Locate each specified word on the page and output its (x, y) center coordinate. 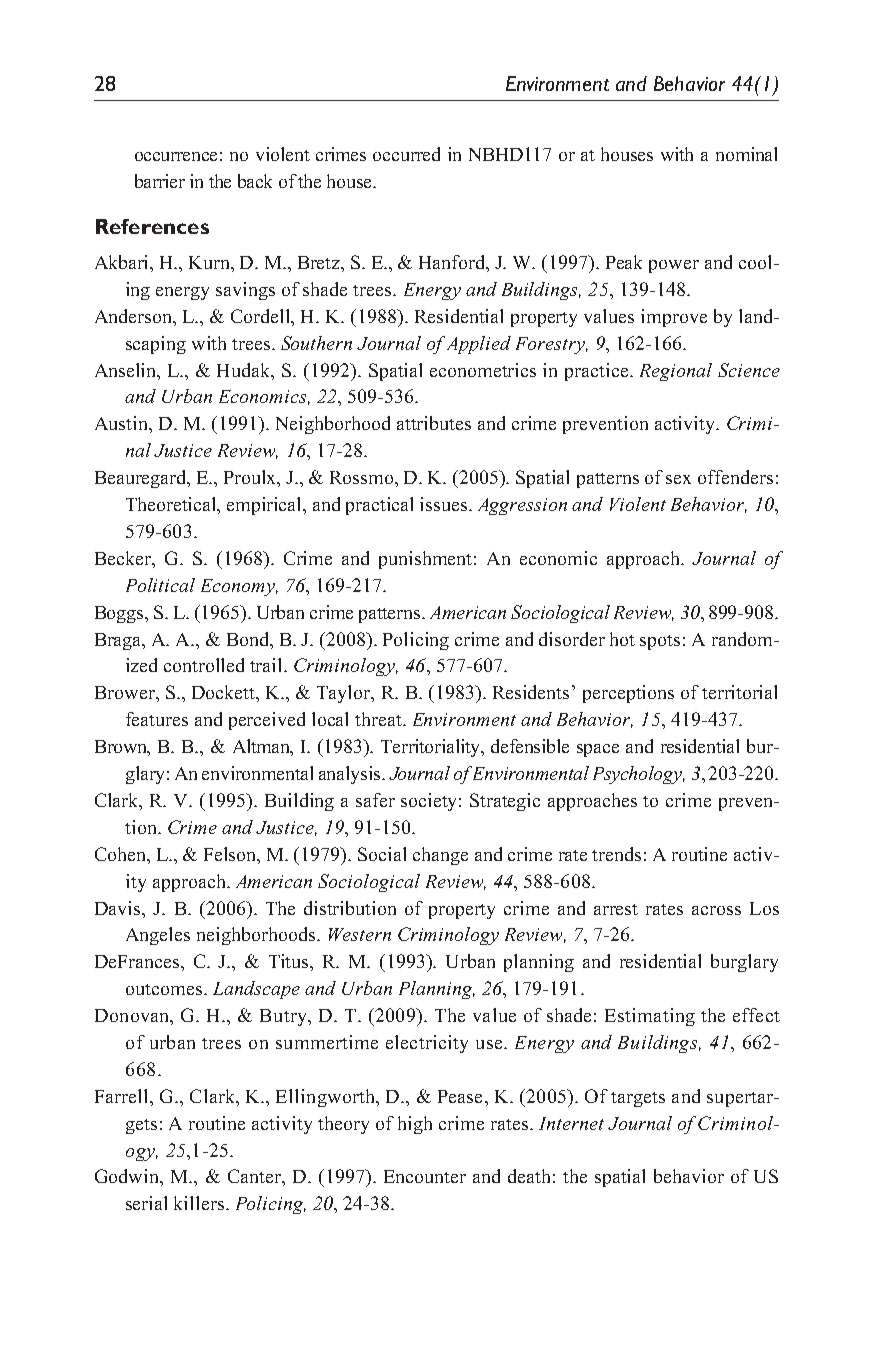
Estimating (650, 1017)
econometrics (483, 370)
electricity (427, 1044)
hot (622, 639)
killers (199, 1203)
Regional (676, 372)
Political (160, 585)
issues (445, 504)
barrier (160, 181)
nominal (746, 154)
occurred (406, 154)
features (157, 719)
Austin (122, 423)
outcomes (164, 989)
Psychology (639, 775)
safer (375, 800)
